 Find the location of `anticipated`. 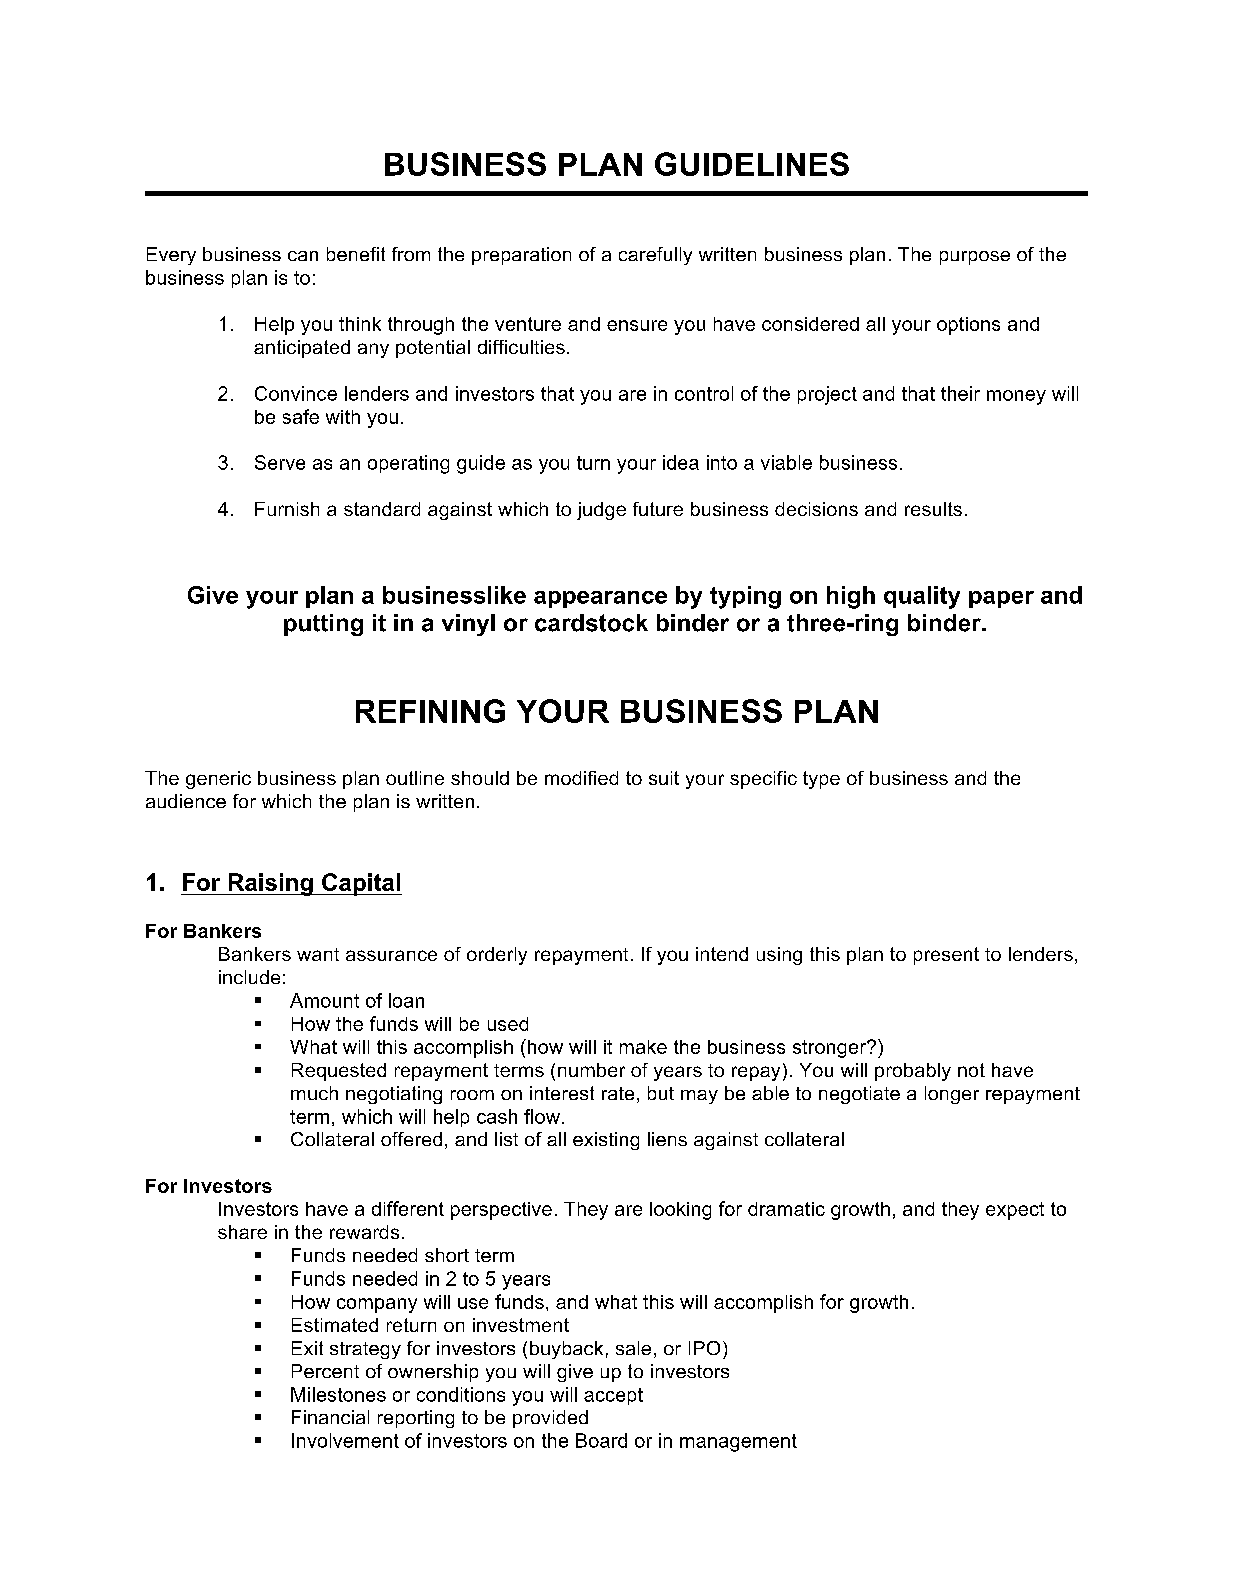

anticipated is located at coordinates (302, 349).
